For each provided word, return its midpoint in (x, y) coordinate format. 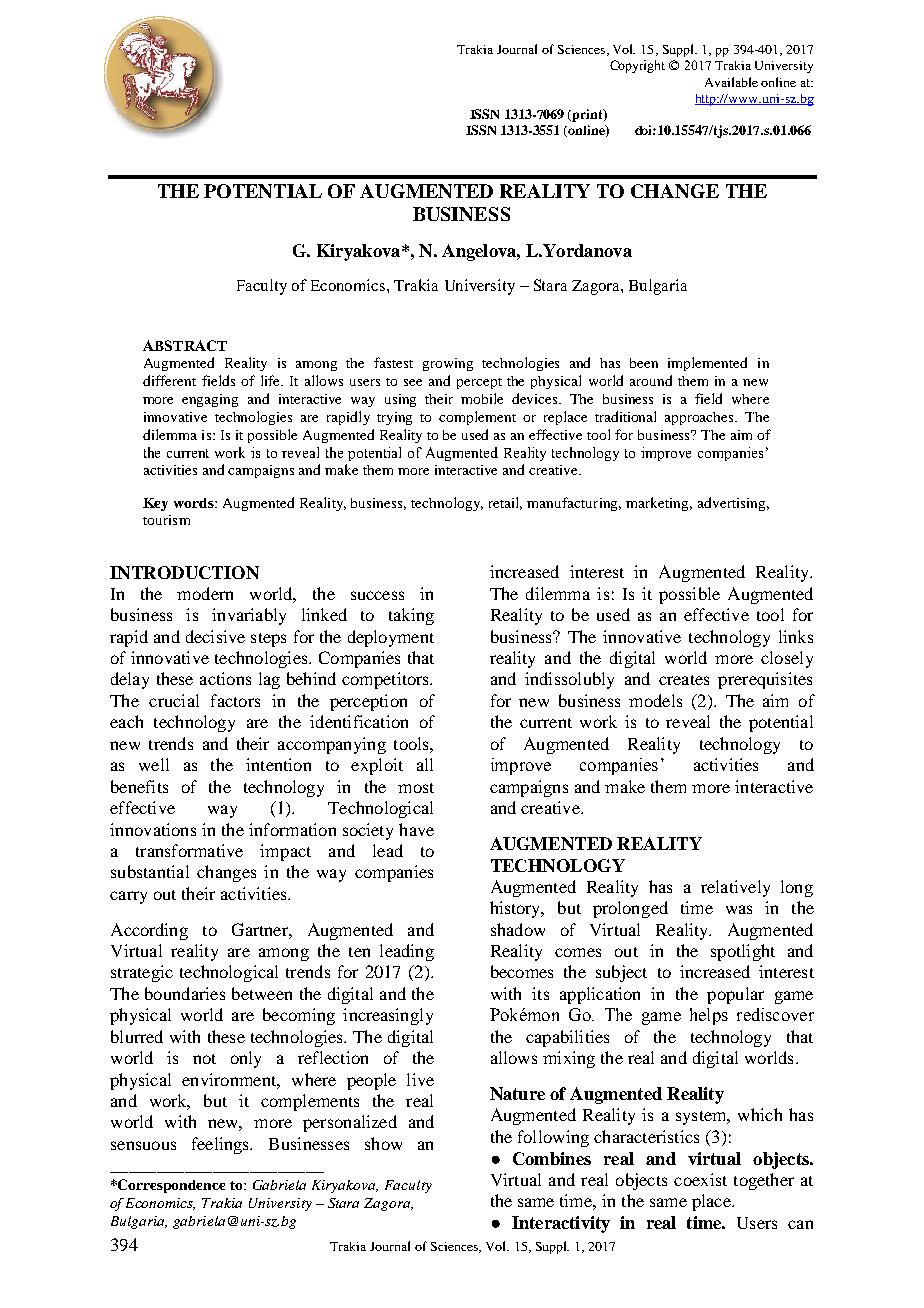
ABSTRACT (185, 345)
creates (684, 680)
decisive (215, 636)
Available (731, 82)
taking (411, 616)
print (588, 115)
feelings (222, 1145)
